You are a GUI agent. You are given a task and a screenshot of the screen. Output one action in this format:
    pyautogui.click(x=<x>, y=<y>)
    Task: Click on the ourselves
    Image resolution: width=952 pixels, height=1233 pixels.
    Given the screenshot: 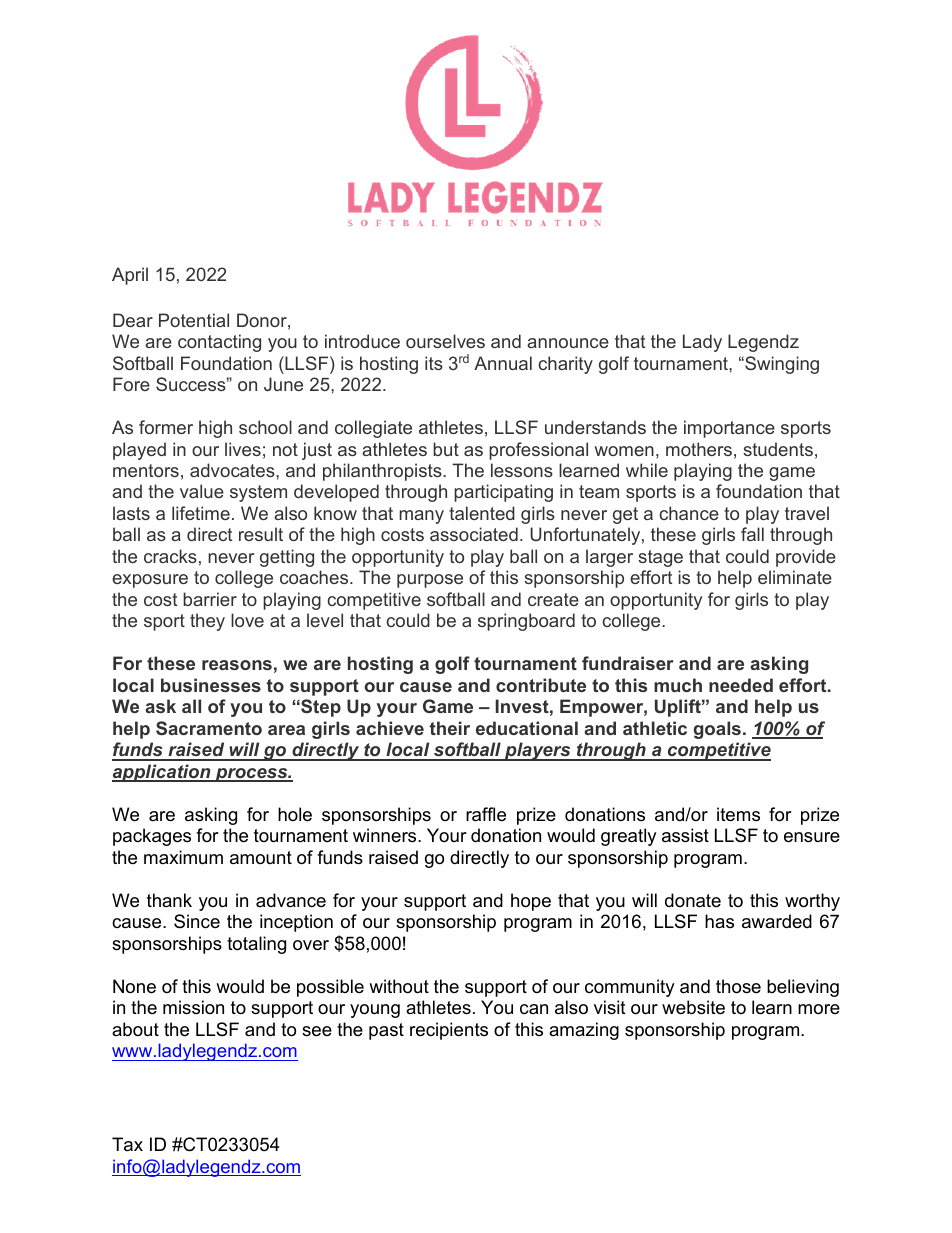 What is the action you would take?
    pyautogui.click(x=445, y=341)
